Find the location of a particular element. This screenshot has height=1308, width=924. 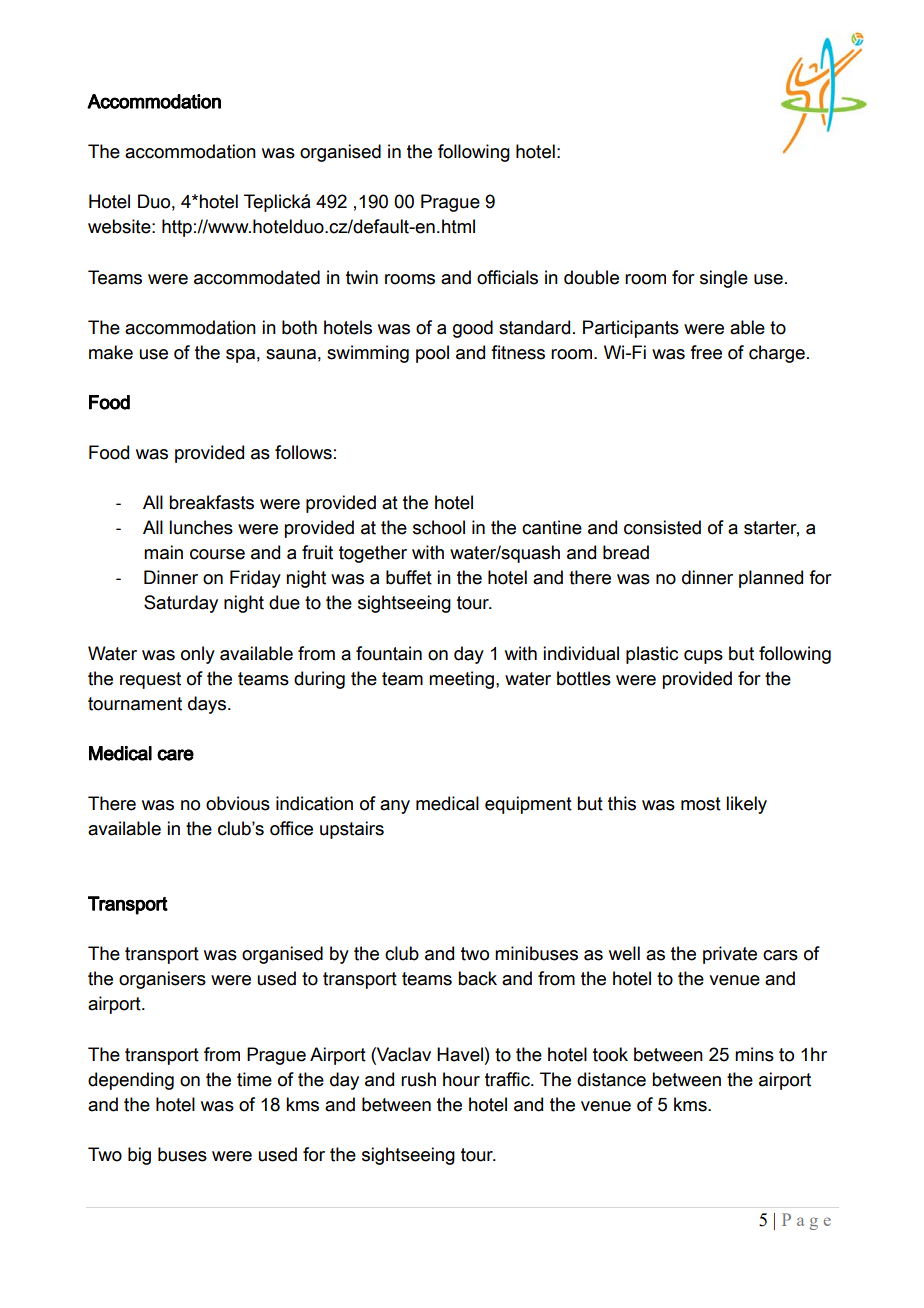

hour is located at coordinates (461, 1079).
